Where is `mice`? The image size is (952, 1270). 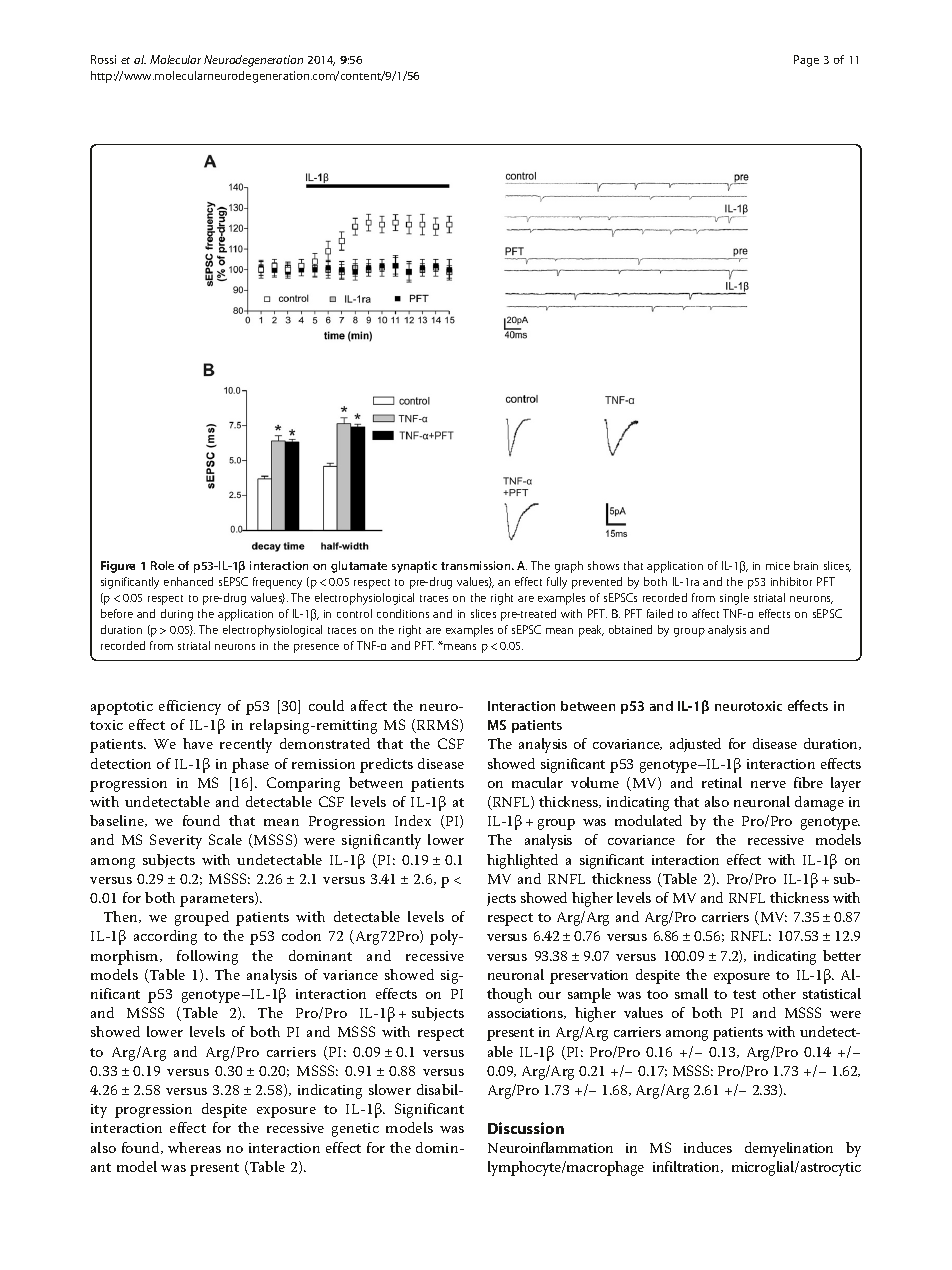 mice is located at coordinates (778, 566).
